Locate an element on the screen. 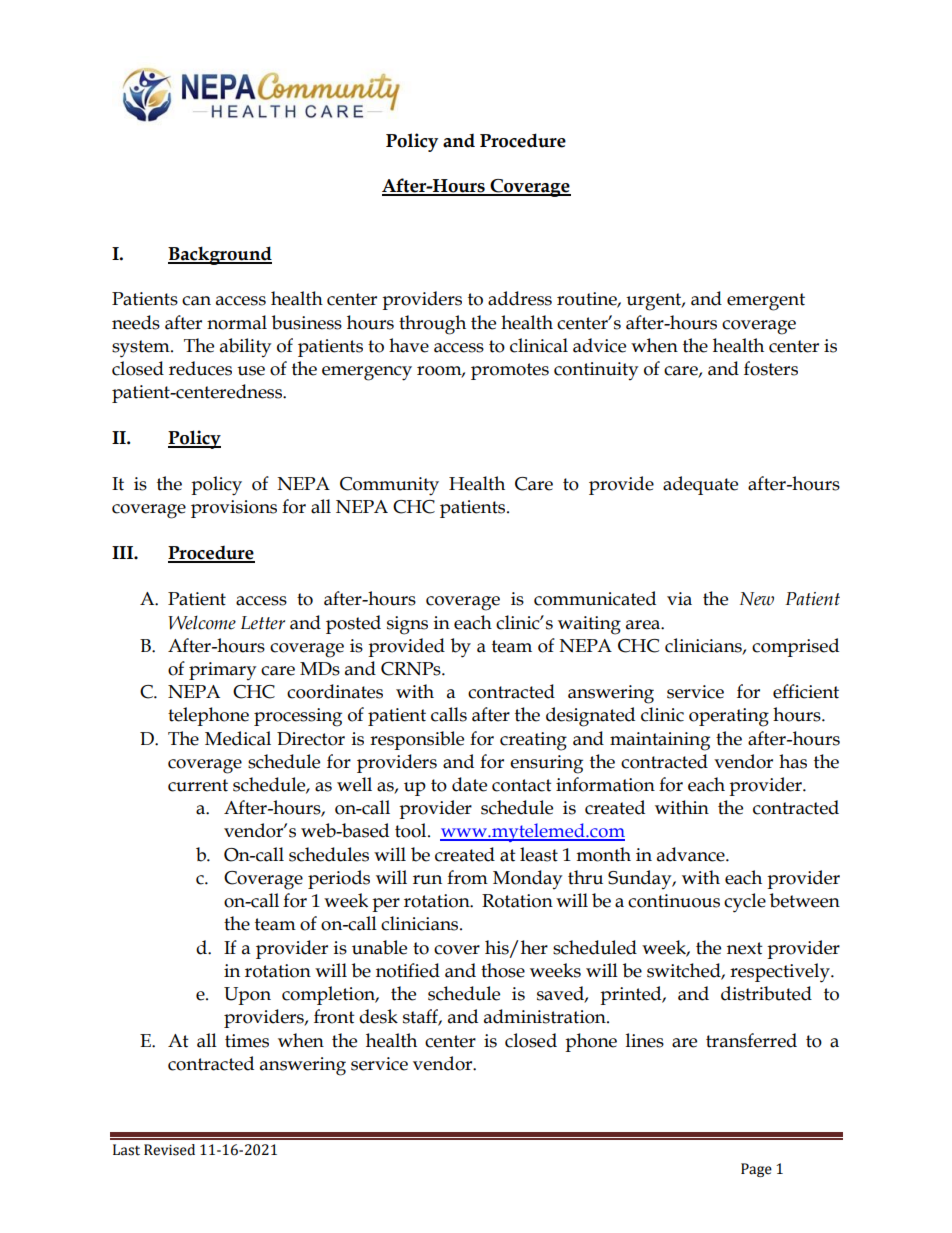 This screenshot has height=1233, width=952. address is located at coordinates (520, 298).
